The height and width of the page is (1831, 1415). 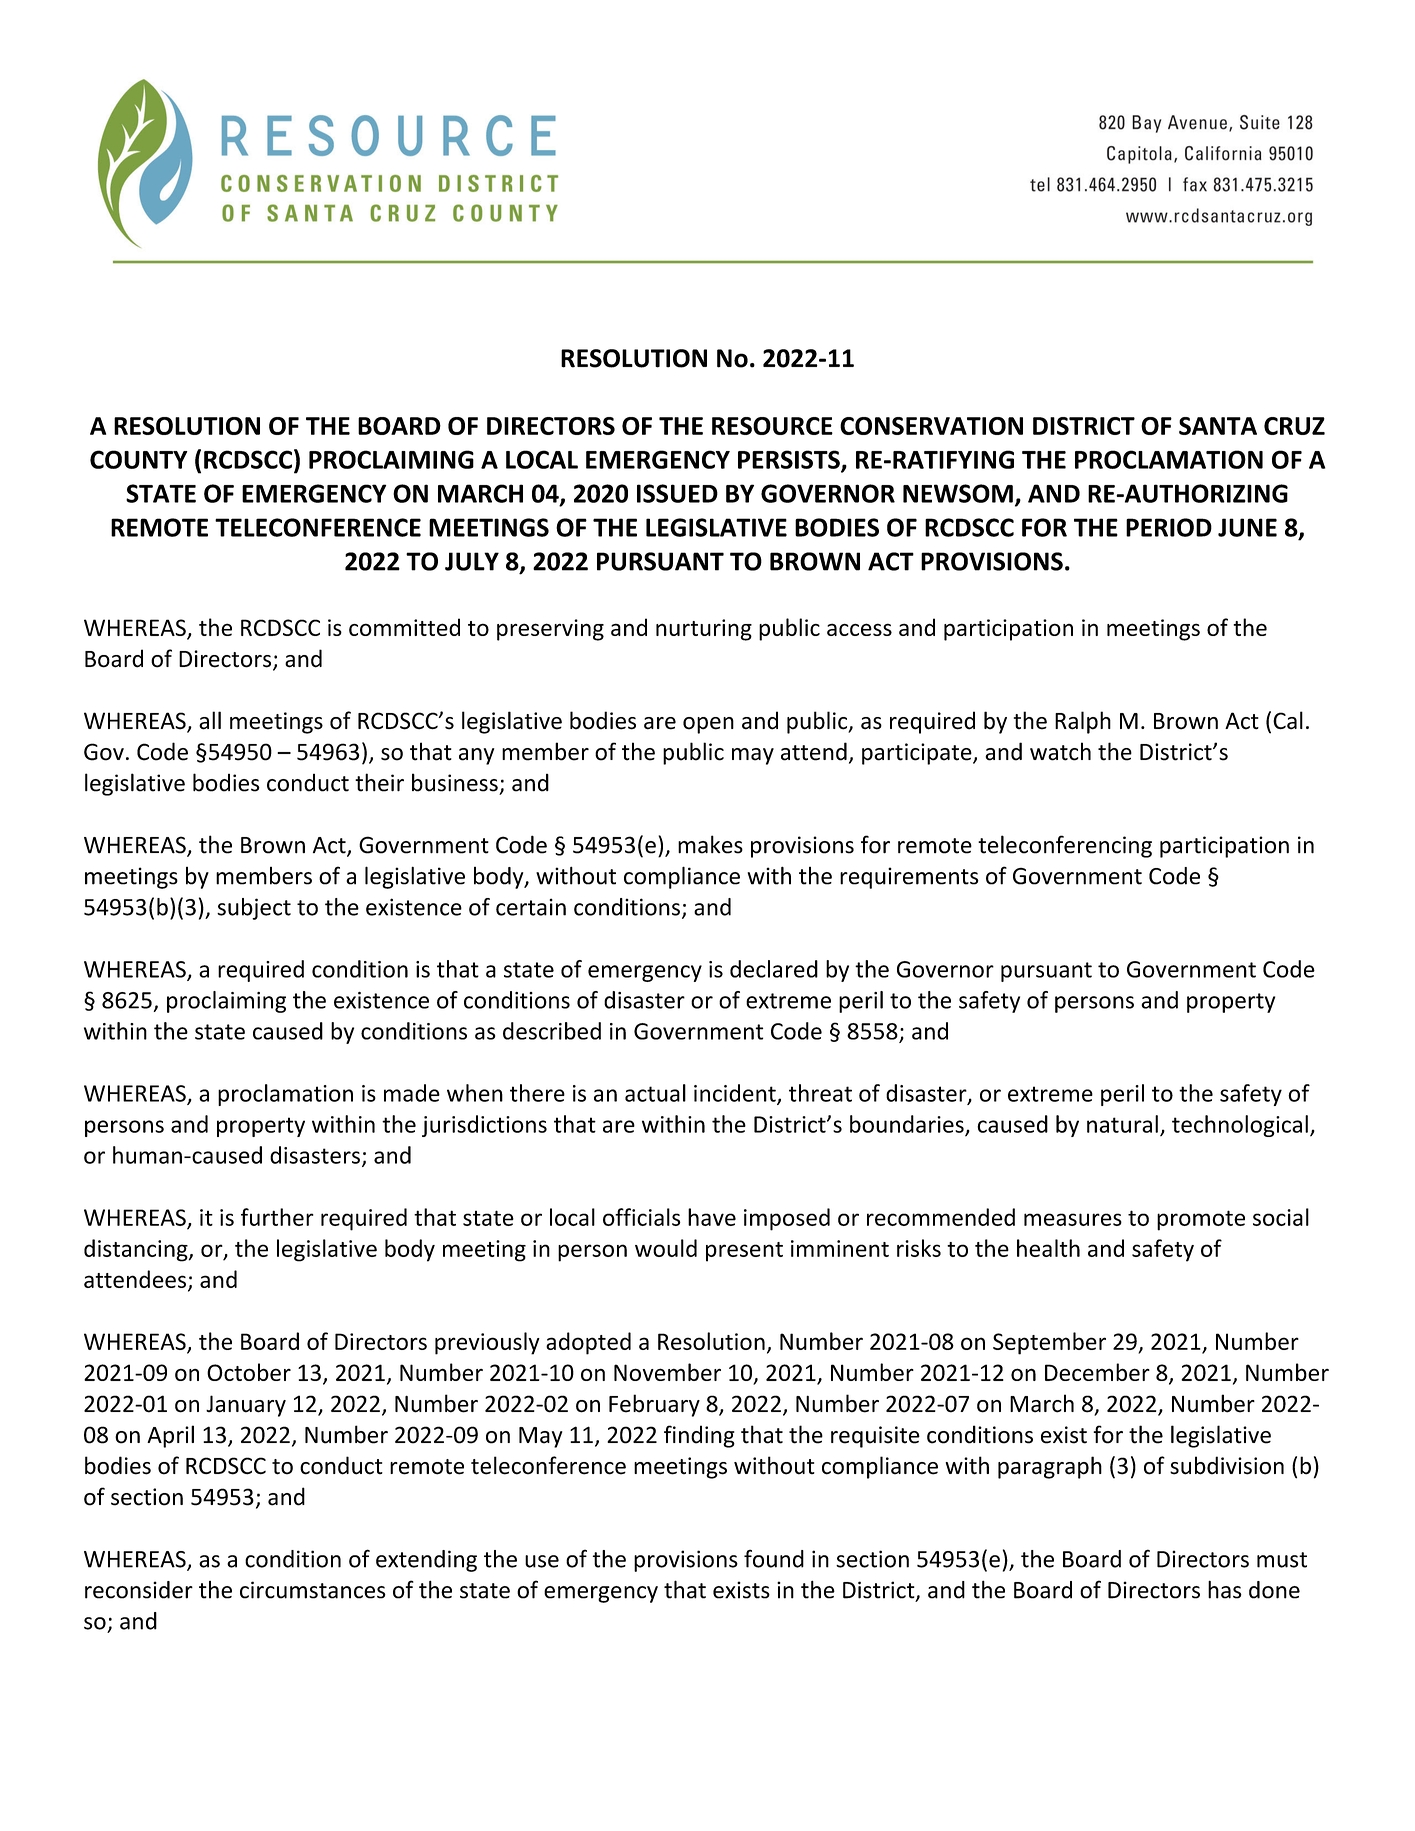 What do you see at coordinates (774, 1558) in the page?
I see `found` at bounding box center [774, 1558].
